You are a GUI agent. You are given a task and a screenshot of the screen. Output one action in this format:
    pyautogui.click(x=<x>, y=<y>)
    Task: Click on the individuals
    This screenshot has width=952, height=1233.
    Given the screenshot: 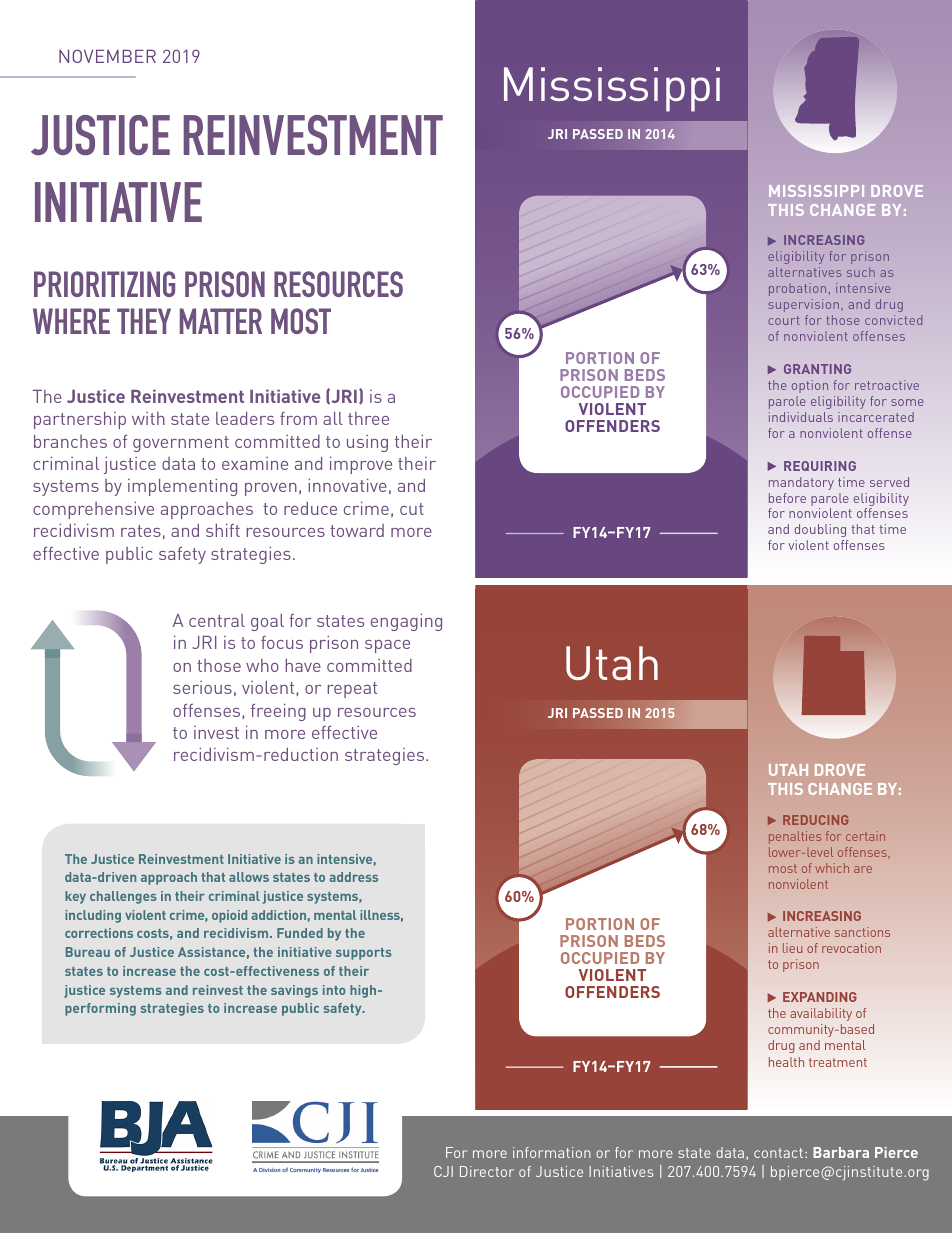 What is the action you would take?
    pyautogui.click(x=801, y=417)
